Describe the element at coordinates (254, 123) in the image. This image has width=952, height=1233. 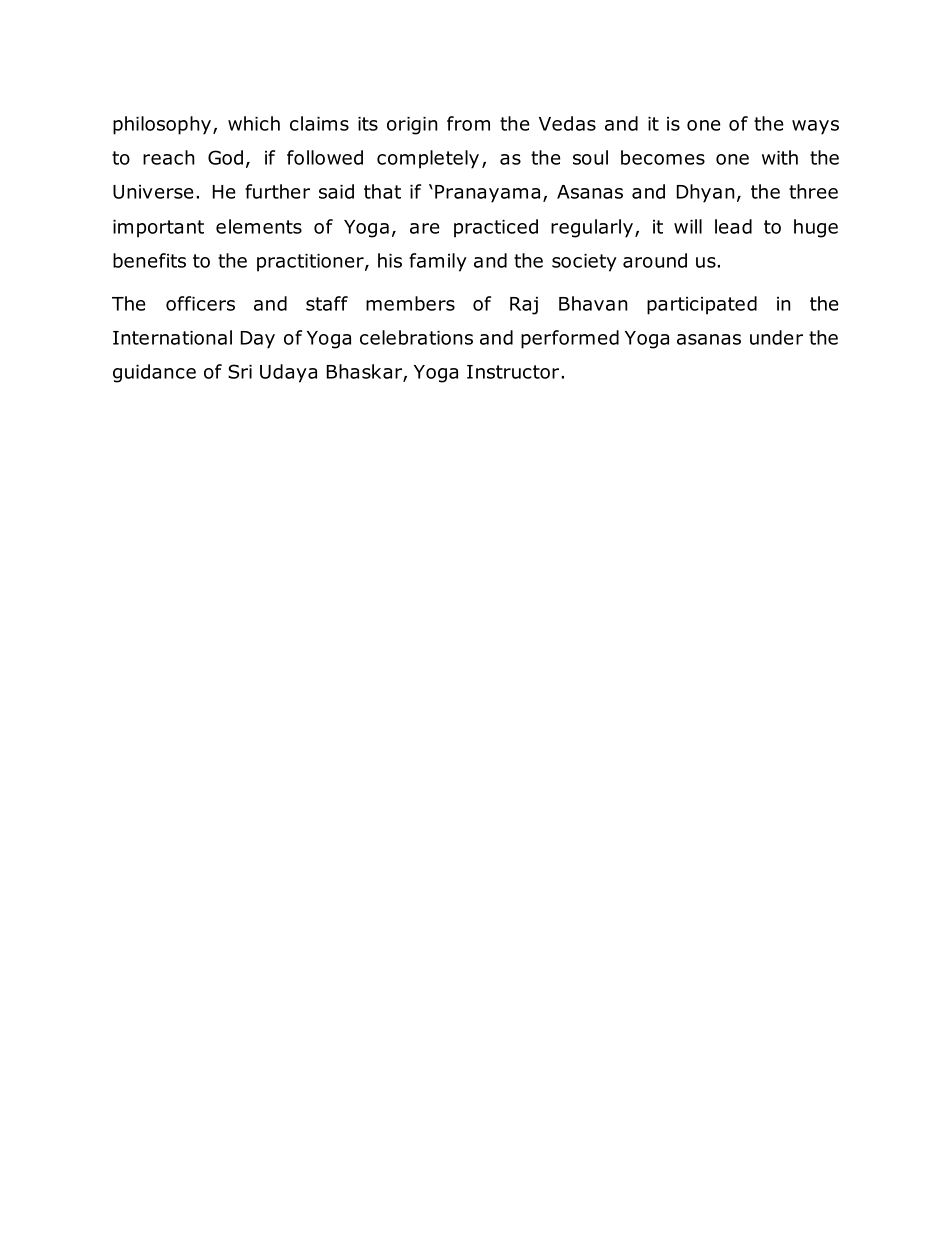
I see `which` at that location.
